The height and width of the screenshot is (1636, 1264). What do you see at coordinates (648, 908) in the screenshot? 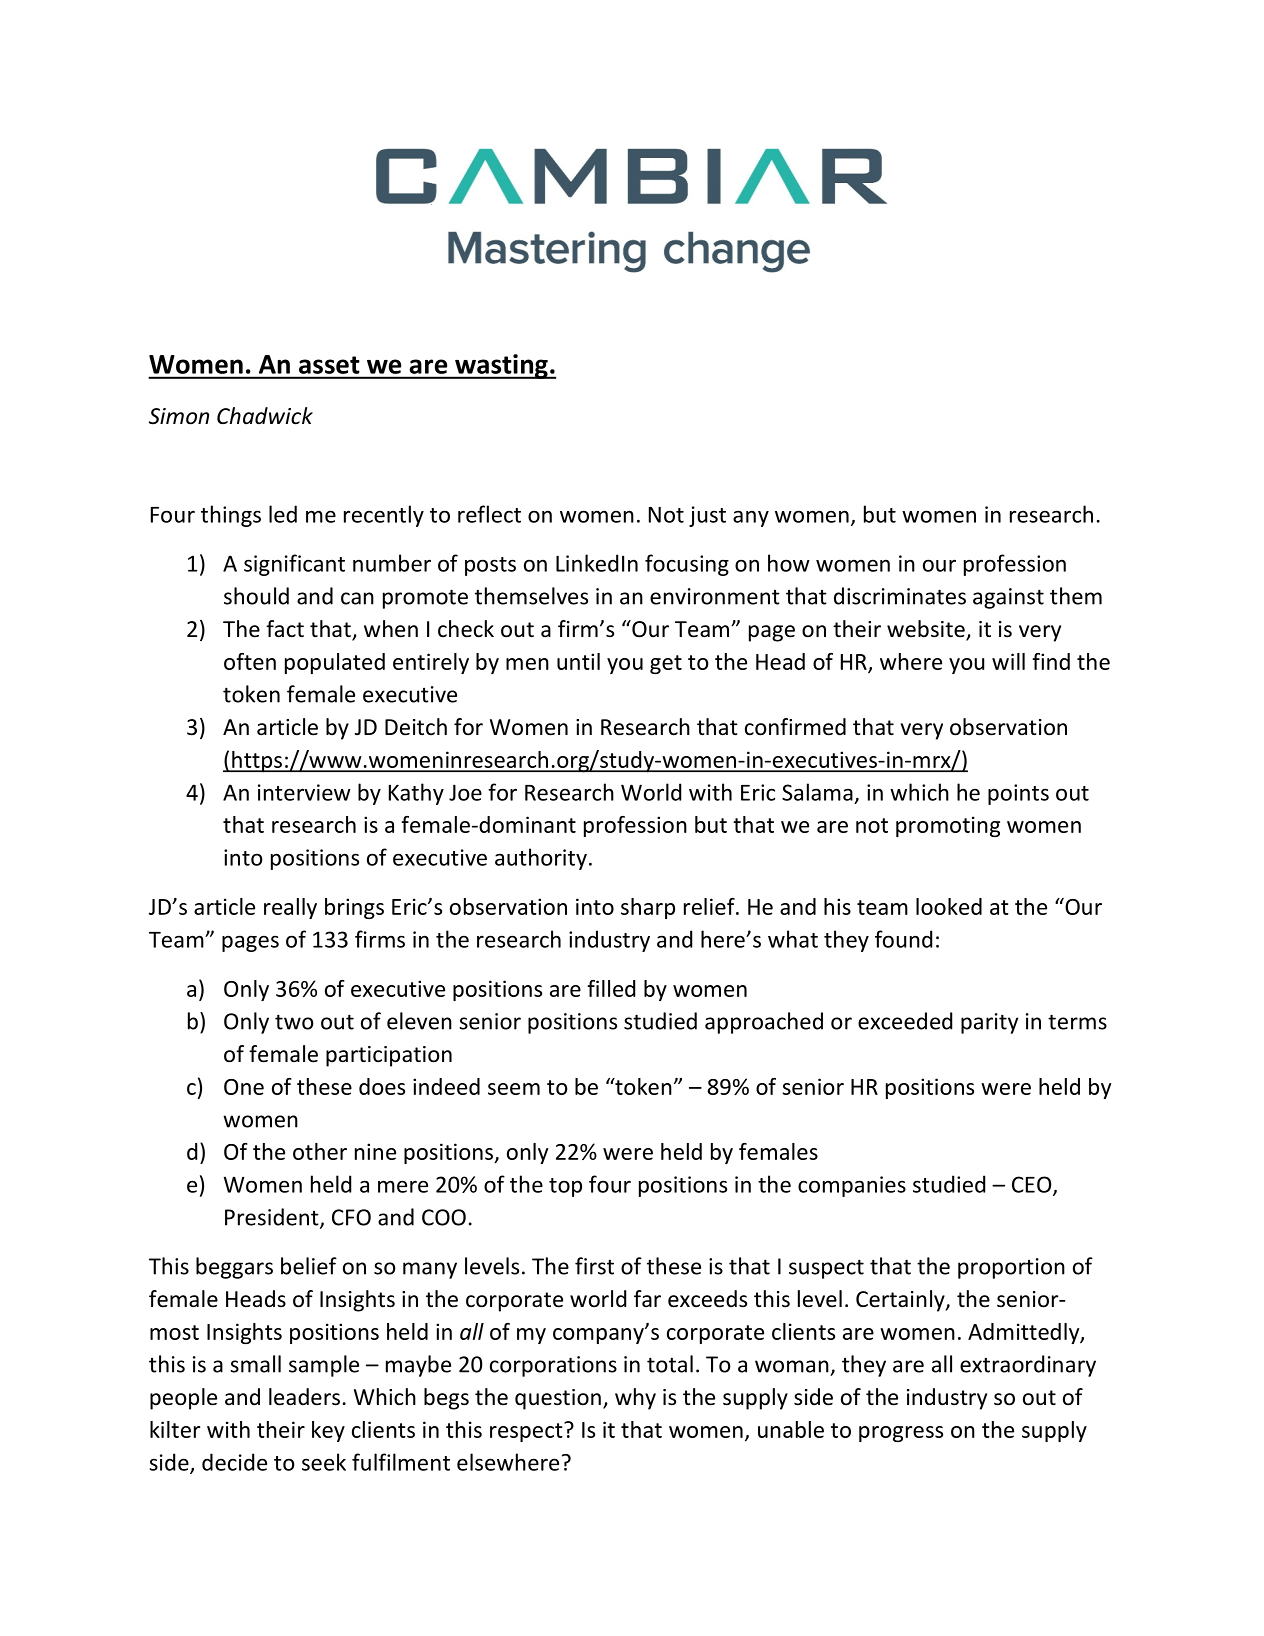
I see `sharp` at bounding box center [648, 908].
